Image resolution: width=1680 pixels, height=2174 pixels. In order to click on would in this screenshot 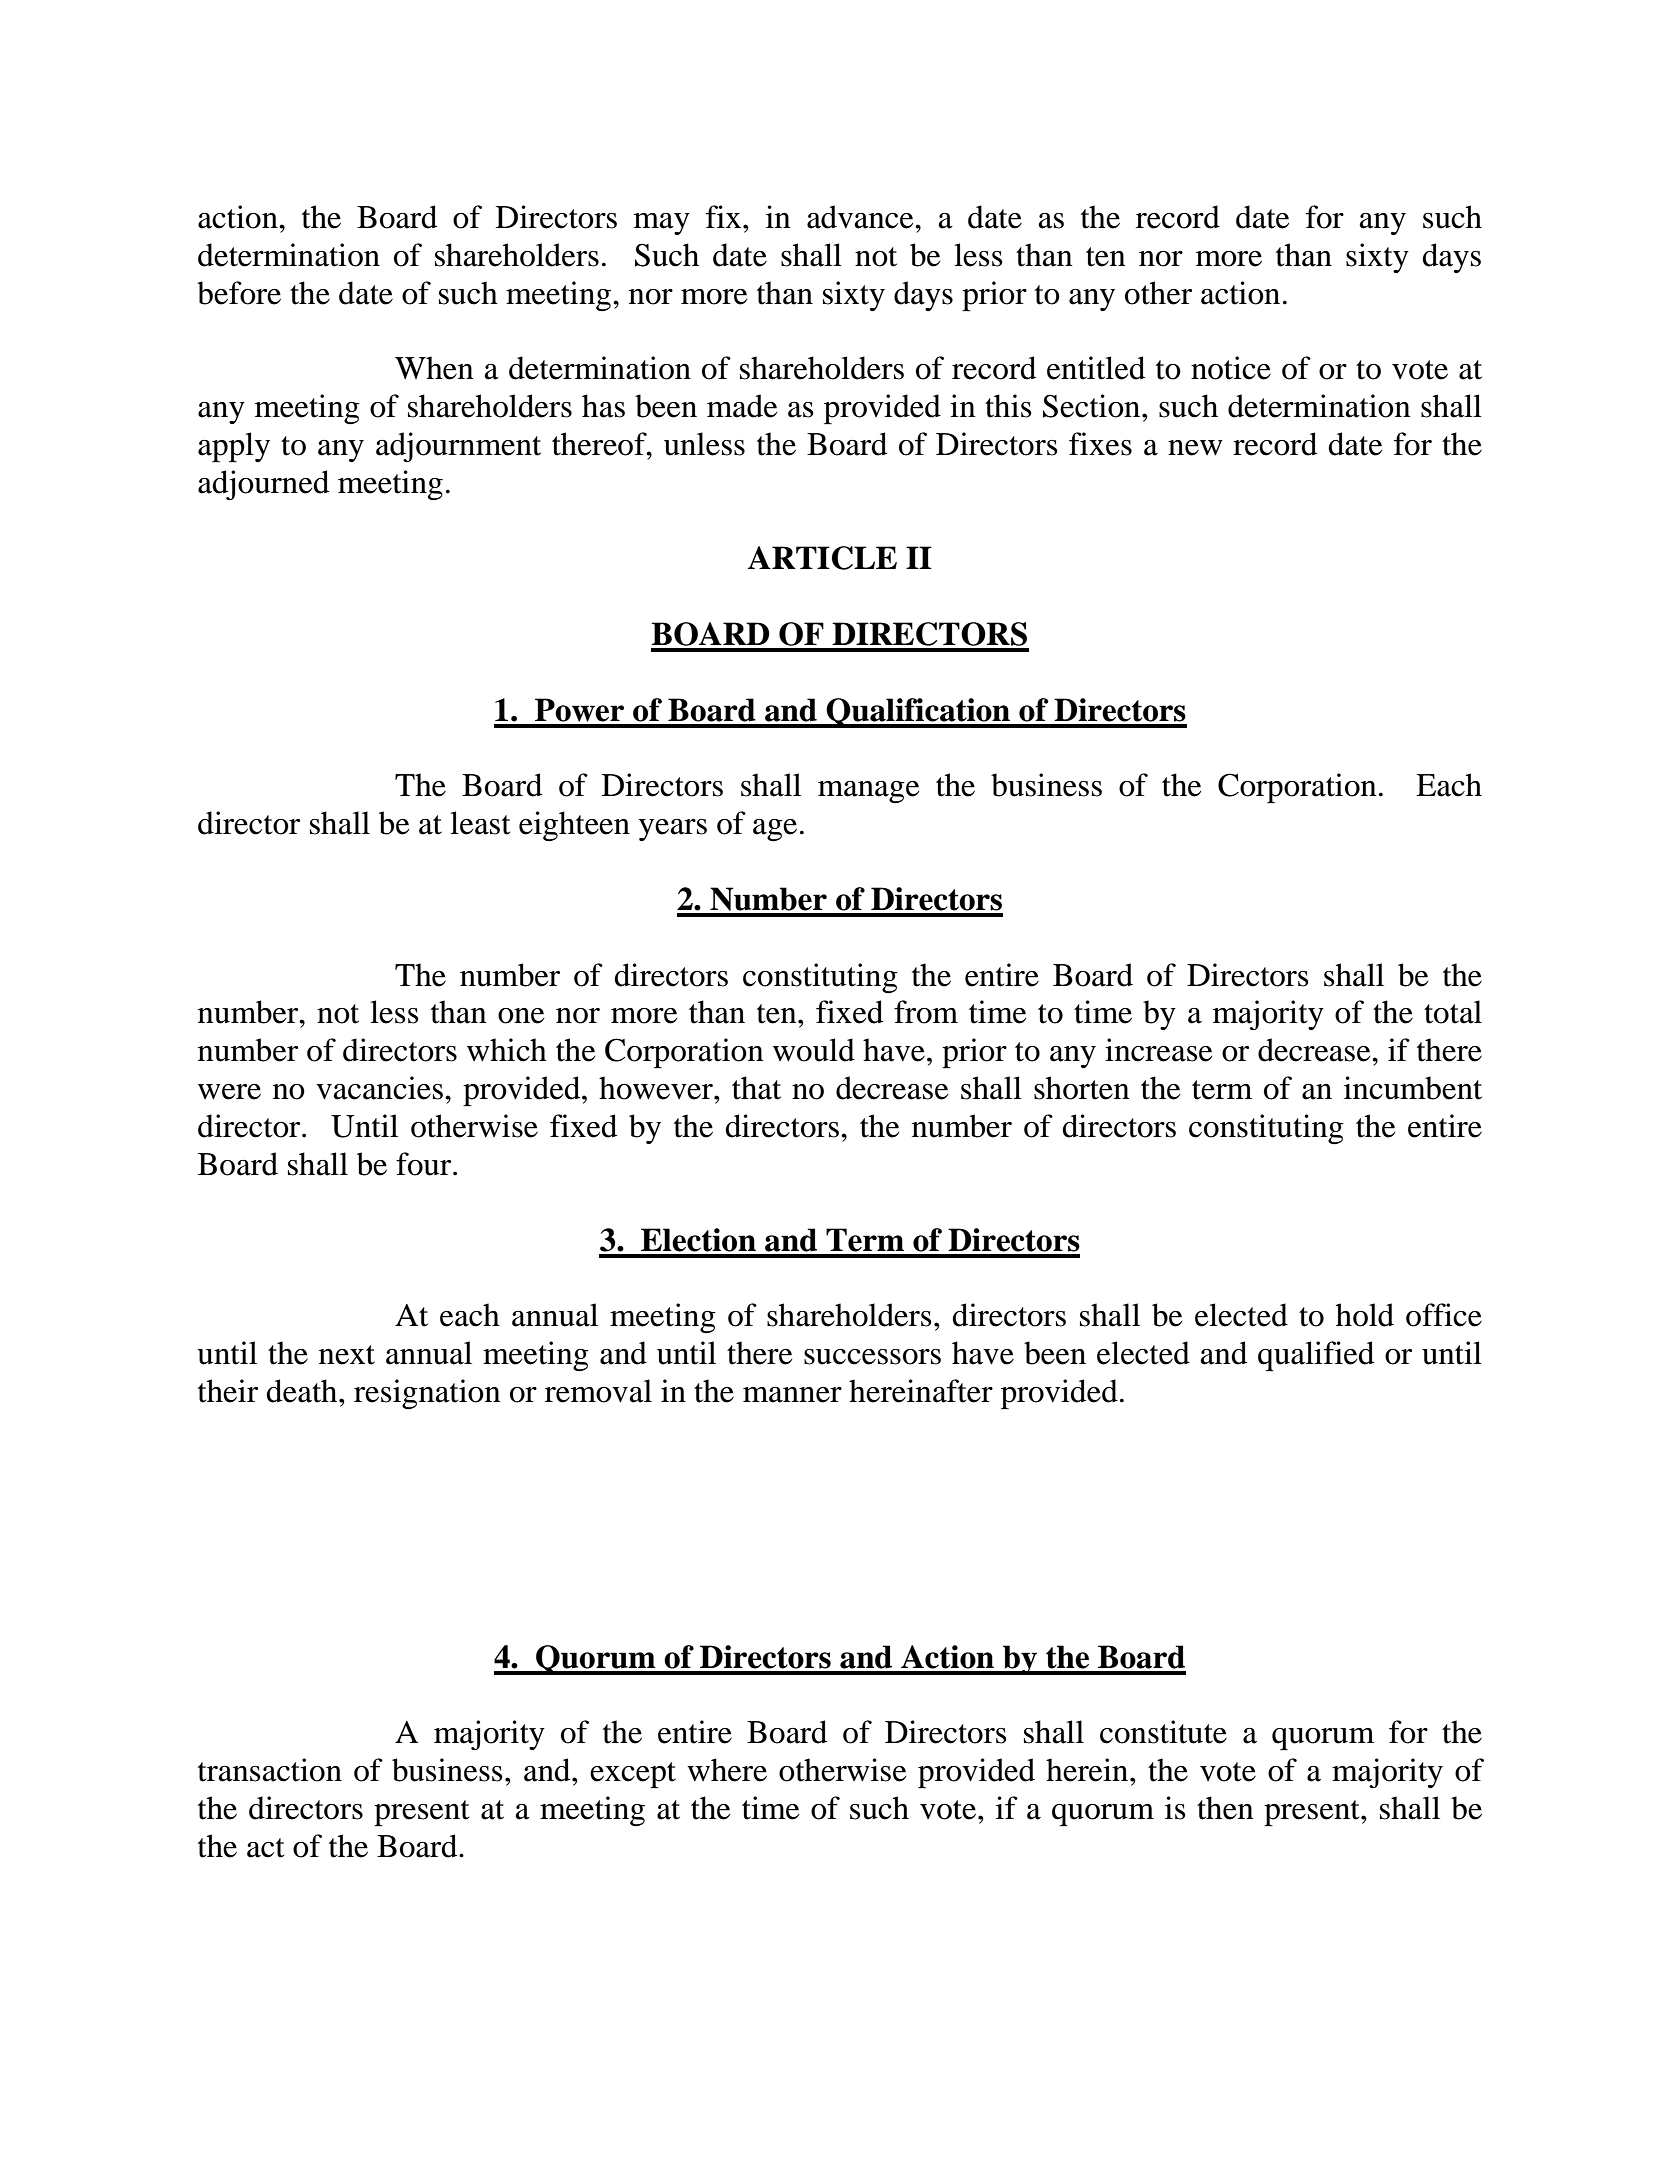, I will do `click(814, 1050)`.
